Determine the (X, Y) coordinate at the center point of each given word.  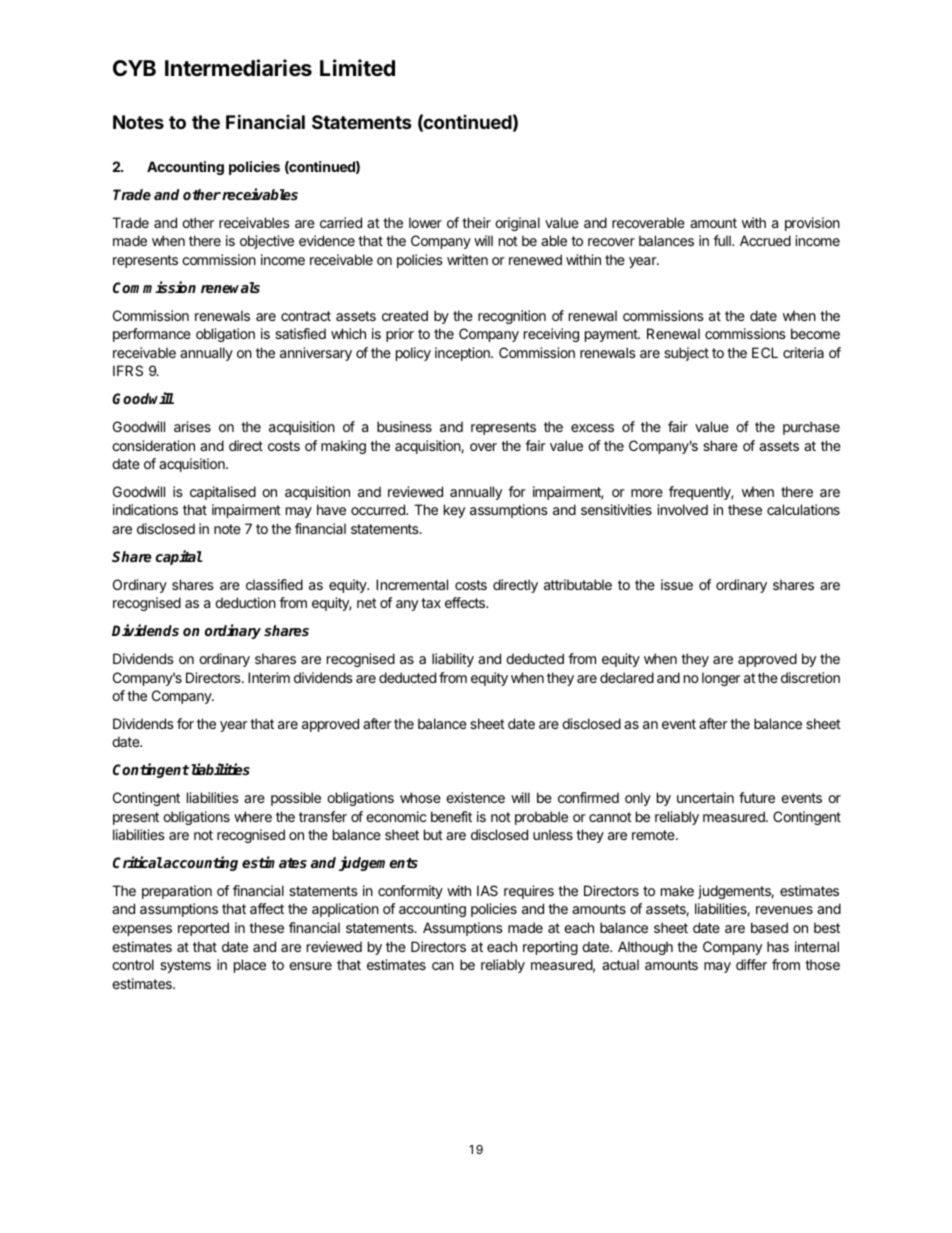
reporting (550, 948)
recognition (512, 317)
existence (475, 797)
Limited (357, 68)
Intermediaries (238, 68)
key (454, 511)
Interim (269, 677)
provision (812, 224)
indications (145, 509)
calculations (803, 509)
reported (203, 929)
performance (152, 335)
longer (721, 679)
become (815, 333)
